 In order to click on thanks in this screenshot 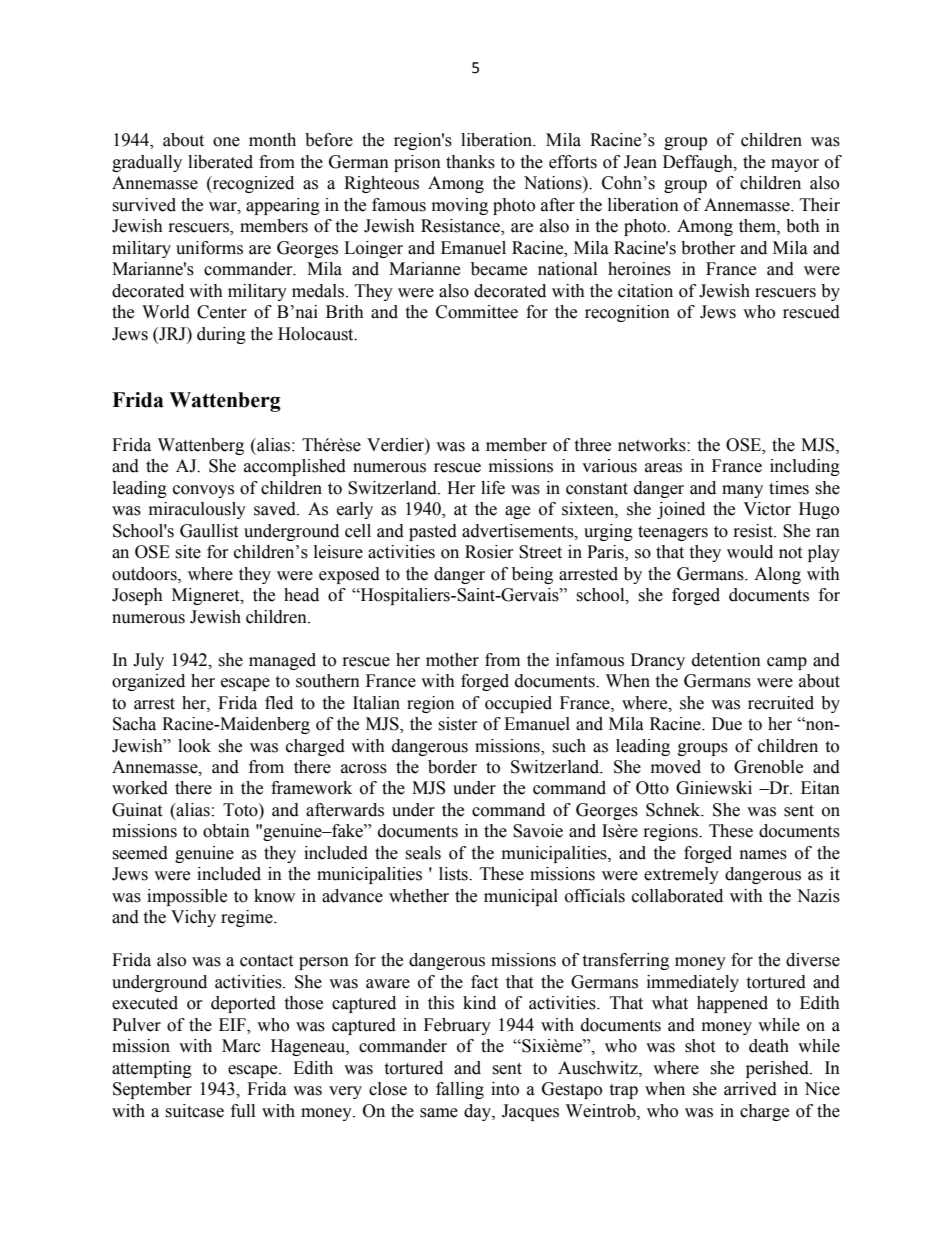, I will do `click(470, 162)`.
